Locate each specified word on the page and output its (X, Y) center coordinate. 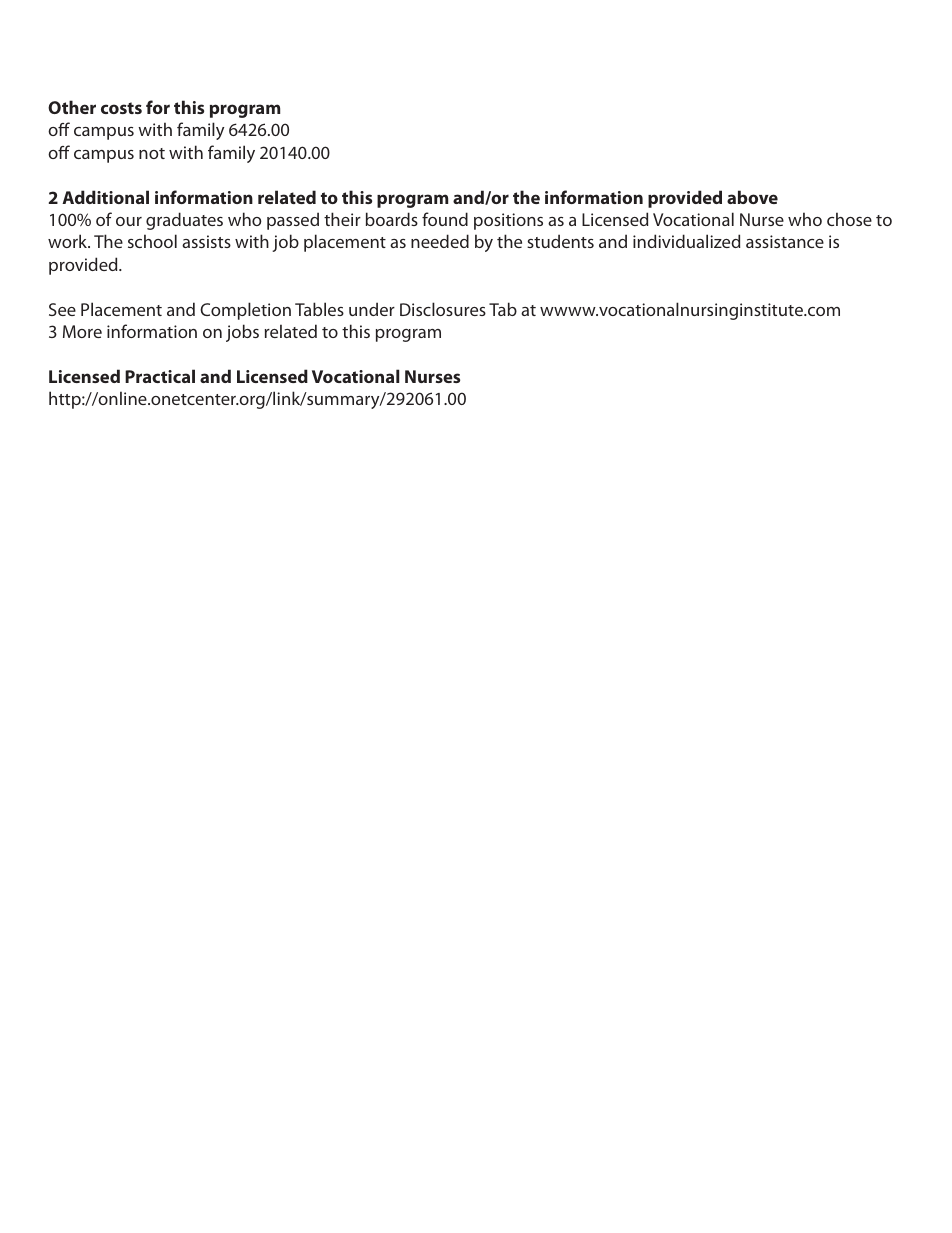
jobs (242, 333)
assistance (785, 241)
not (152, 153)
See (62, 309)
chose (849, 219)
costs (121, 108)
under (372, 309)
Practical (160, 376)
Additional (105, 197)
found (445, 219)
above (752, 197)
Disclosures (443, 309)
